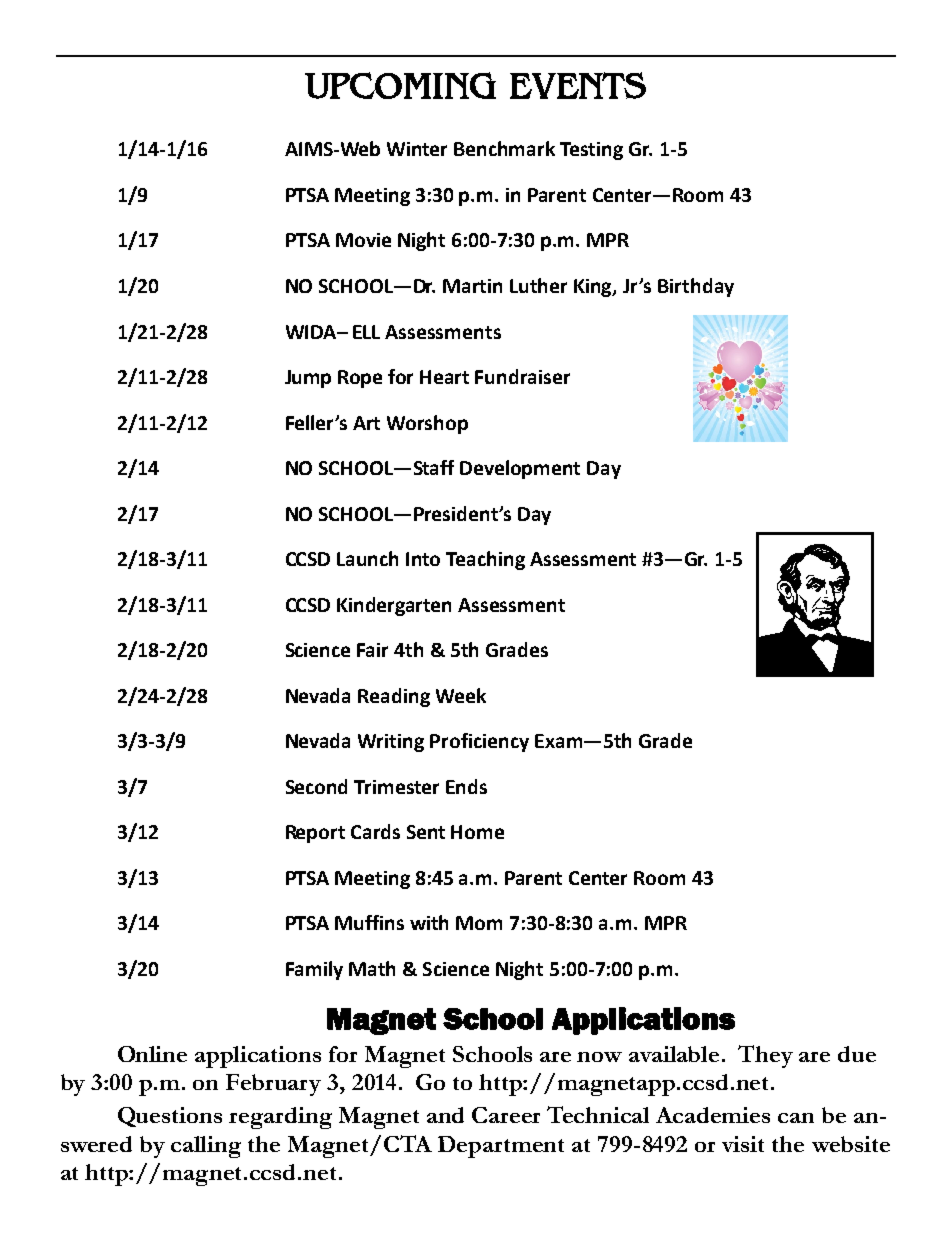  I want to click on Benchmark, so click(504, 148).
